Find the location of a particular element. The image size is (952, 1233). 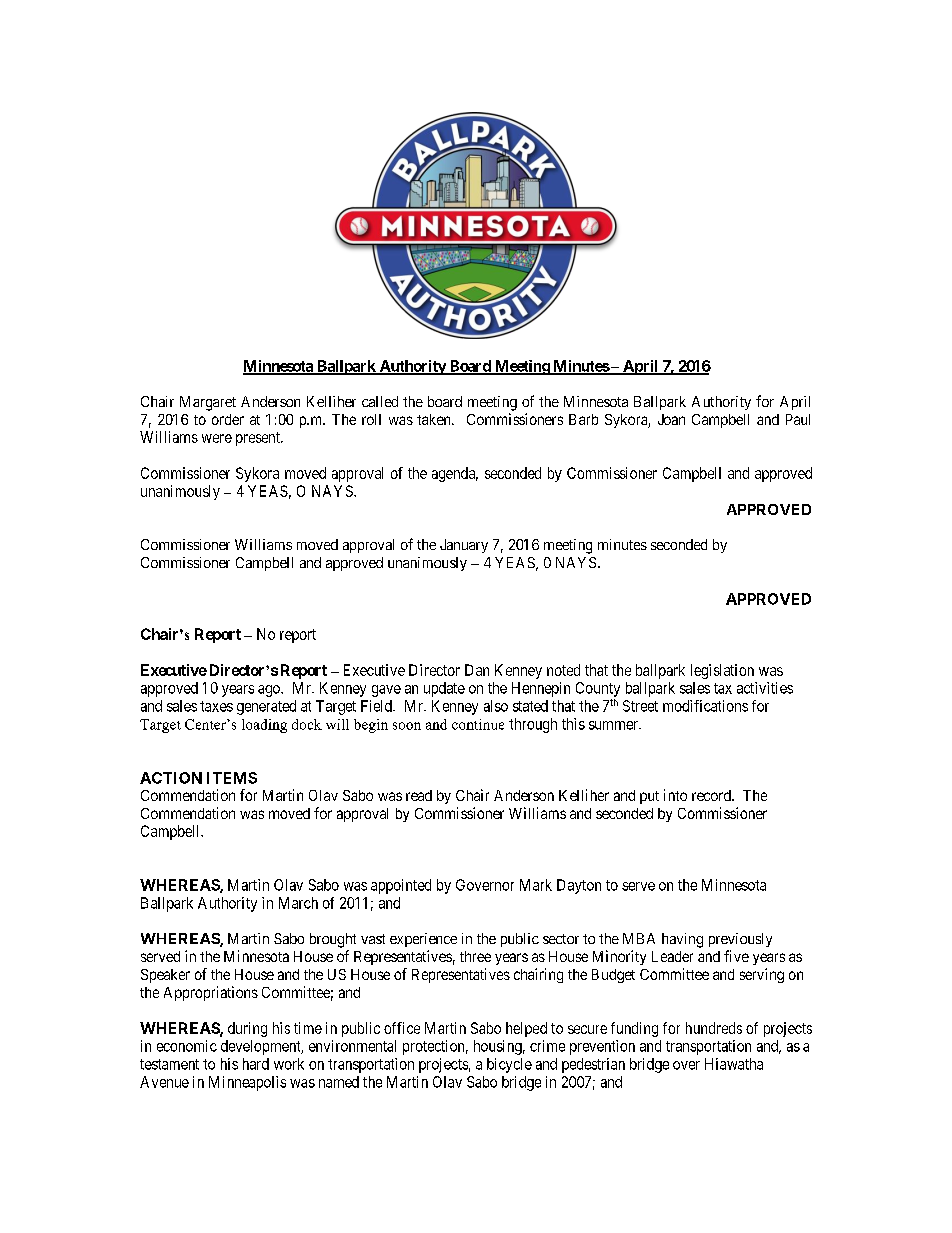

hard is located at coordinates (256, 1064).
